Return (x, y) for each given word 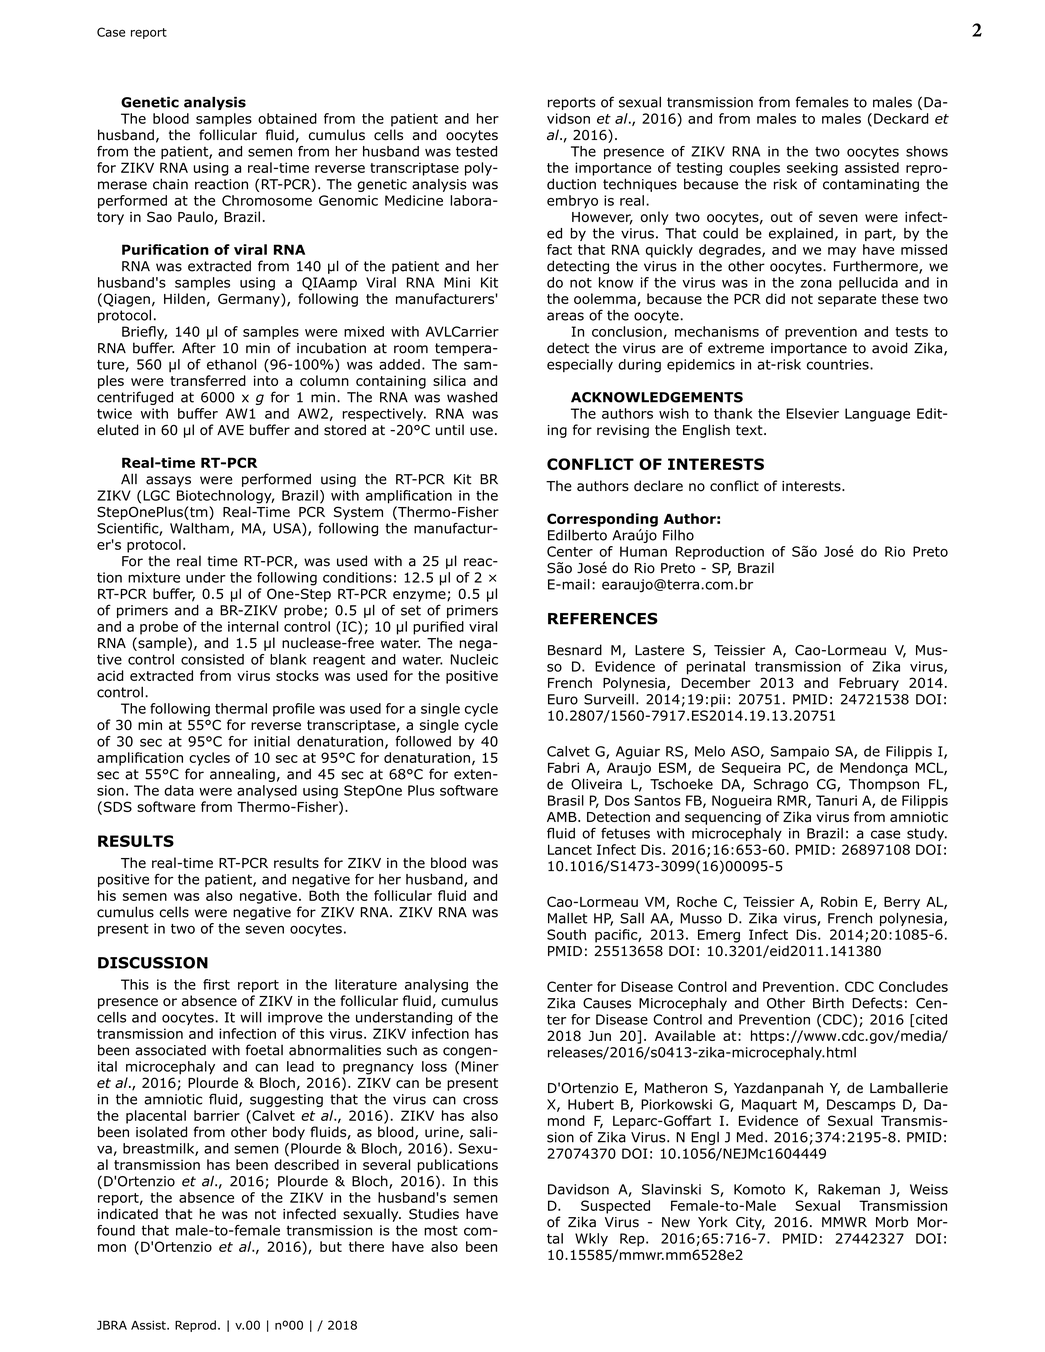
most (441, 1230)
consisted (212, 659)
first (216, 984)
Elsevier (812, 413)
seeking (812, 169)
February (869, 684)
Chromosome (267, 200)
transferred (208, 380)
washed (472, 397)
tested (476, 151)
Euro (563, 699)
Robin (839, 901)
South (566, 934)
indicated (128, 1214)
